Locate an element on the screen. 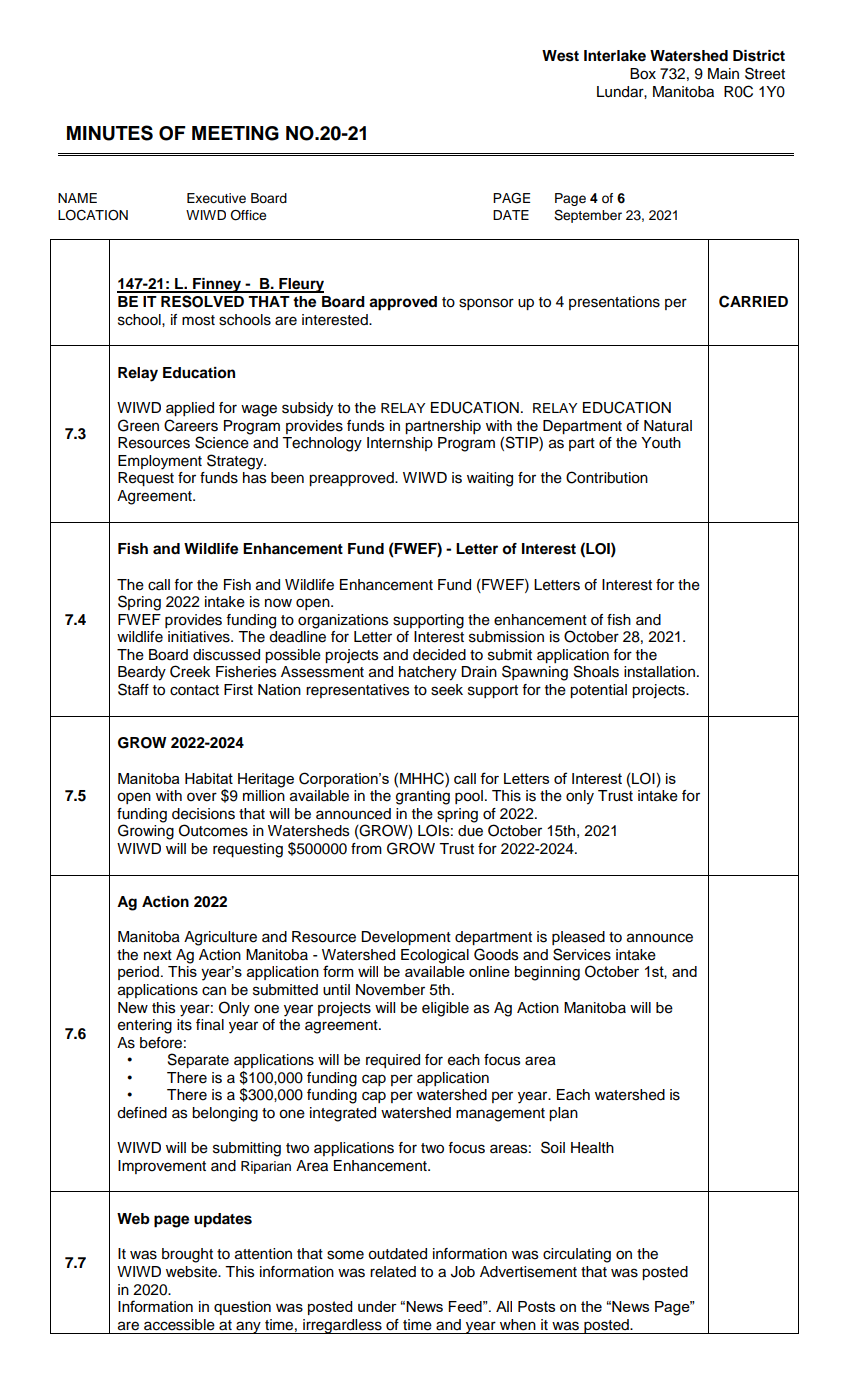 Image resolution: width=849 pixels, height=1400 pixels. website is located at coordinates (192, 1272).
